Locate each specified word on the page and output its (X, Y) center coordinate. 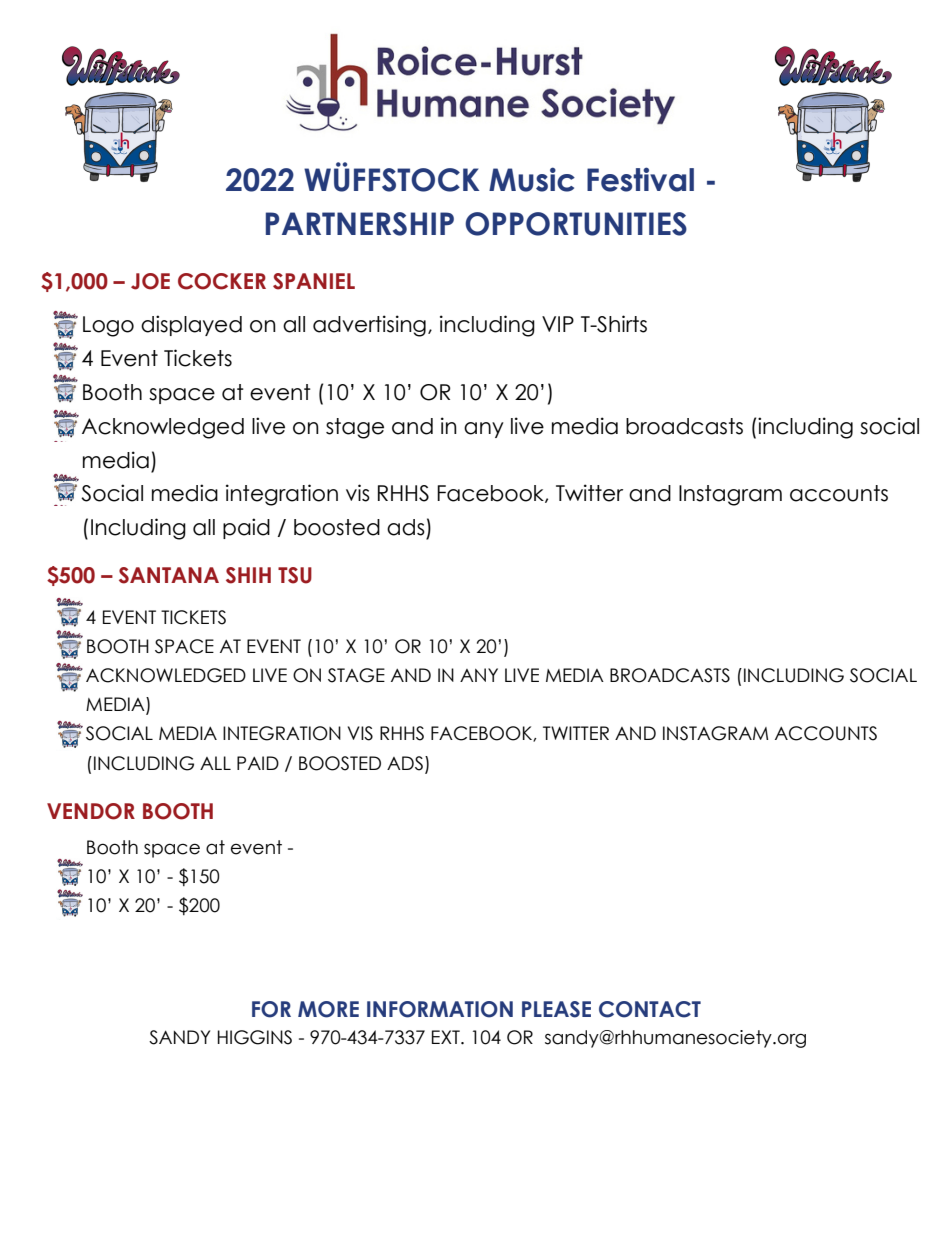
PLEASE (556, 1009)
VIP (558, 324)
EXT (447, 1037)
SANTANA (169, 575)
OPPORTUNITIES (576, 224)
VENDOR (91, 811)
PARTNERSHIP (360, 224)
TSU (295, 575)
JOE (150, 281)
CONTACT (650, 1009)
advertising (369, 326)
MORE (328, 1009)
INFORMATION (440, 1009)
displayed (191, 325)
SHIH (248, 575)
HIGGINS (255, 1037)
